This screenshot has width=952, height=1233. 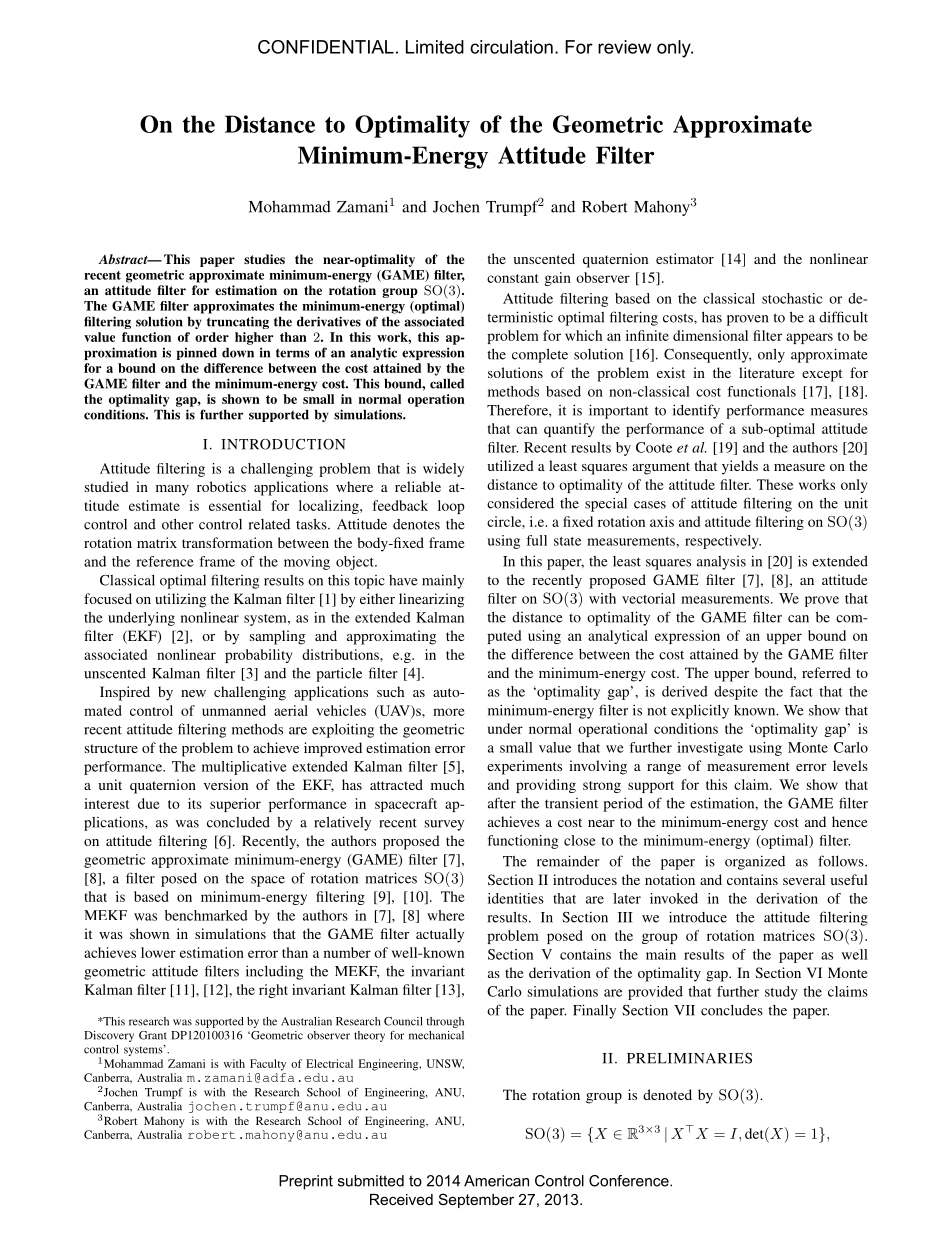 What do you see at coordinates (447, 384) in the screenshot?
I see `called` at bounding box center [447, 384].
